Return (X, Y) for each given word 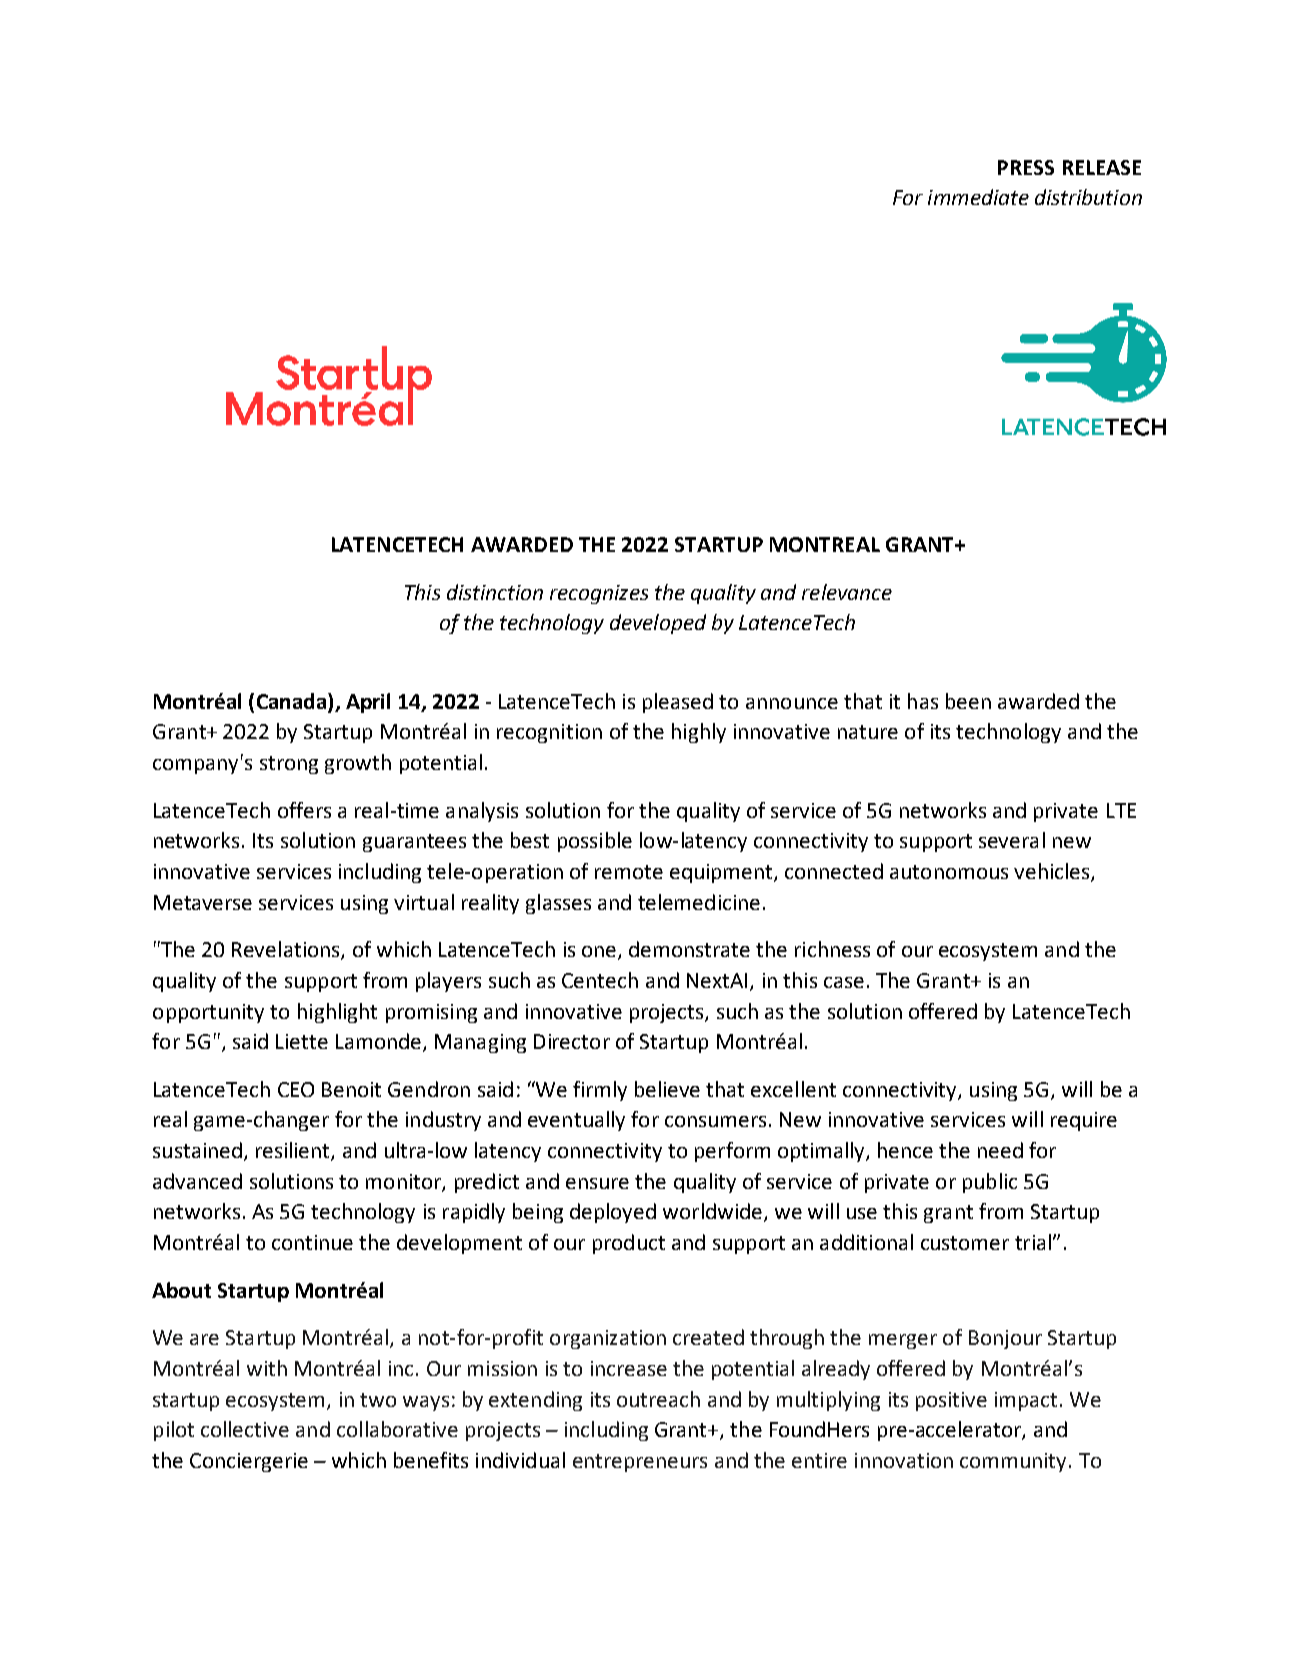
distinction (495, 592)
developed (658, 624)
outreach (658, 1399)
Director (572, 1041)
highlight (337, 1013)
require (1084, 1121)
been (968, 701)
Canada (291, 701)
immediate (978, 197)
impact (1026, 1401)
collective (245, 1429)
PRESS (1026, 167)
